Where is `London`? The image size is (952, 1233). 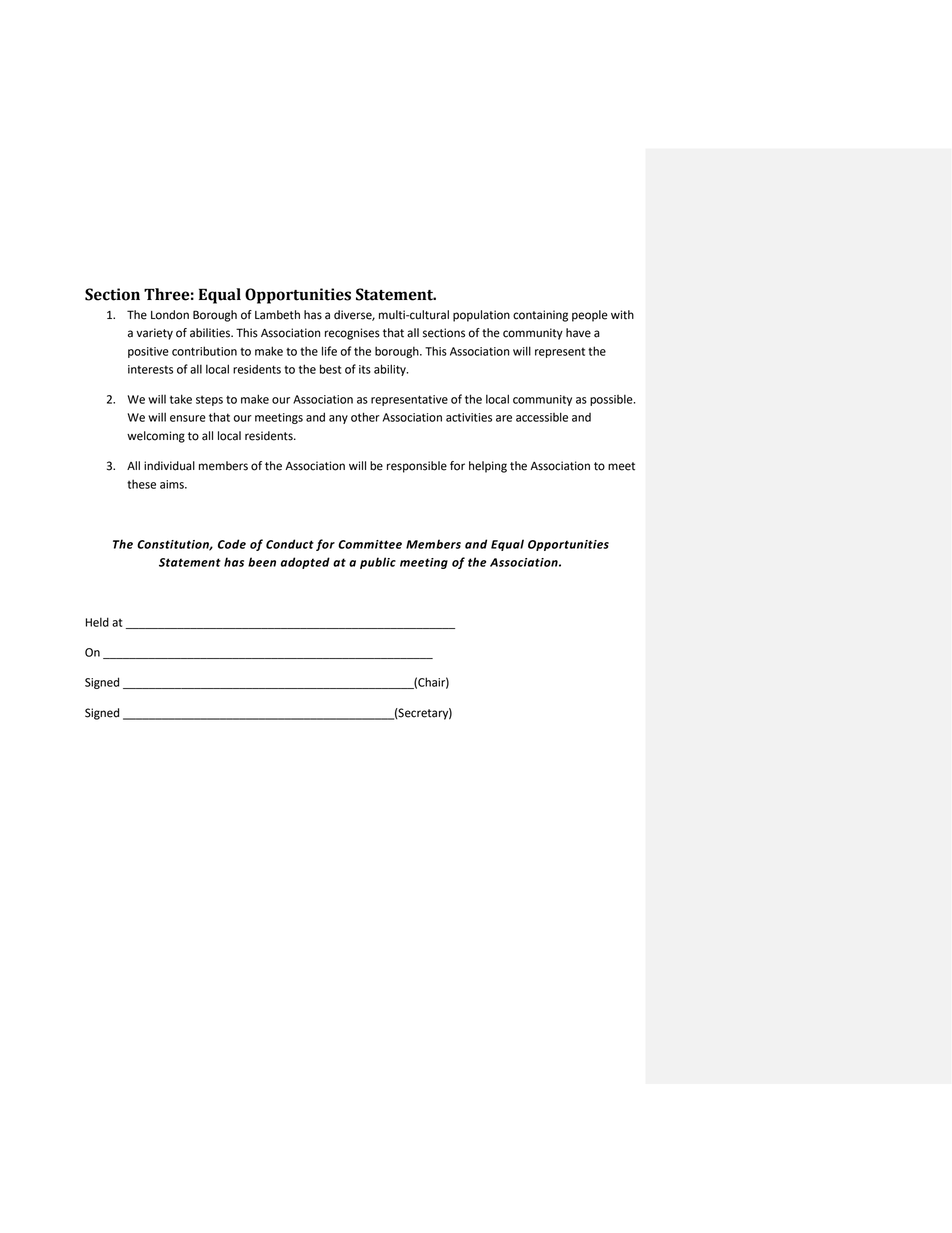 London is located at coordinates (170, 315).
